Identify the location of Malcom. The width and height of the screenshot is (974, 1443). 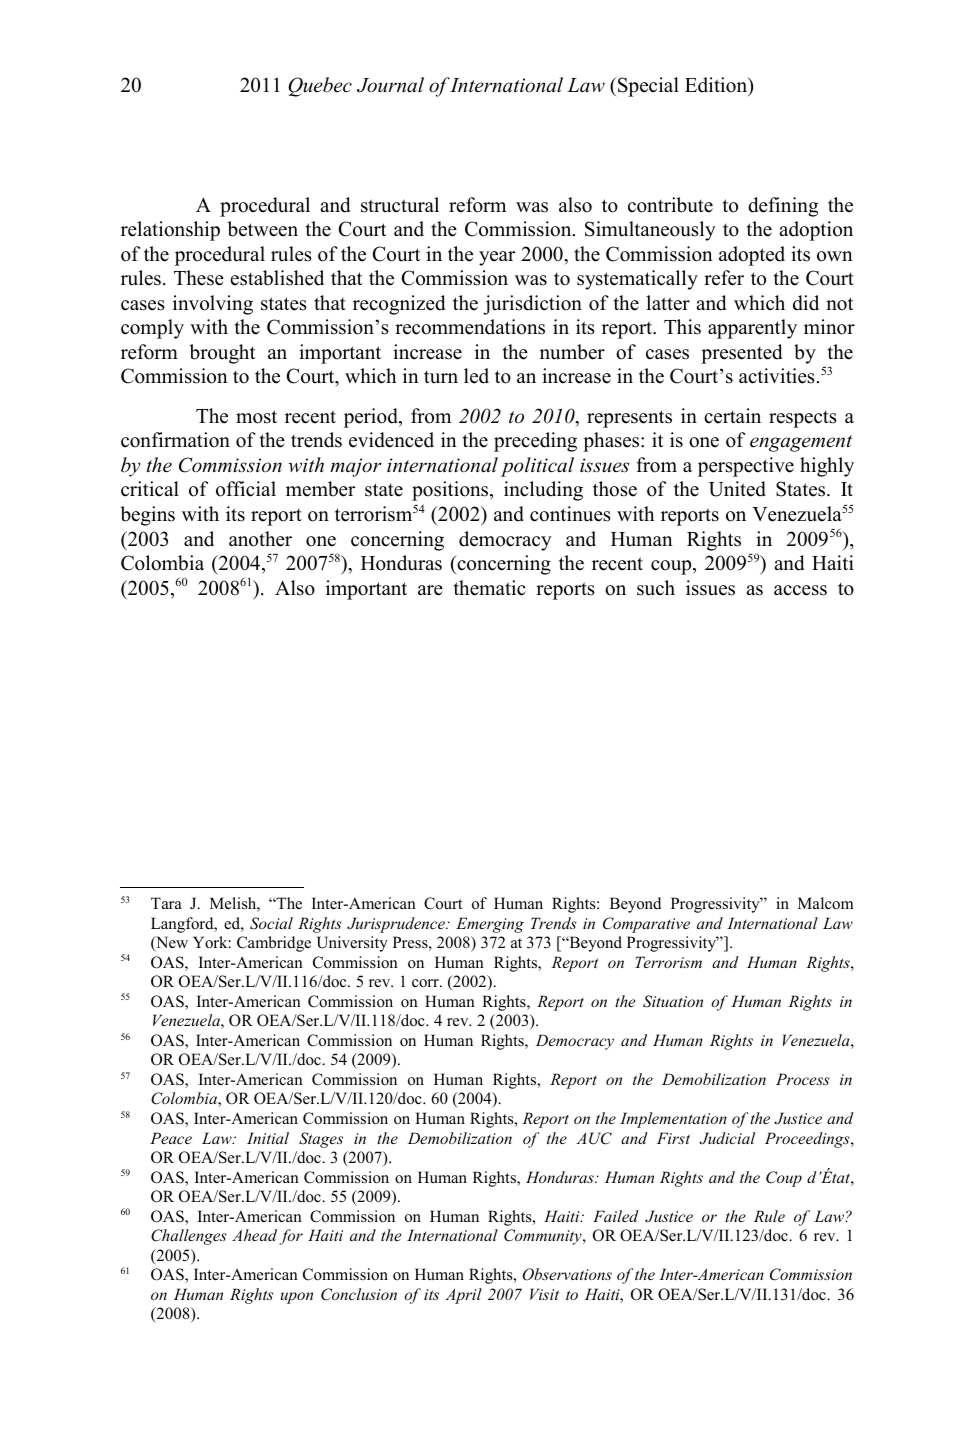
(826, 903).
